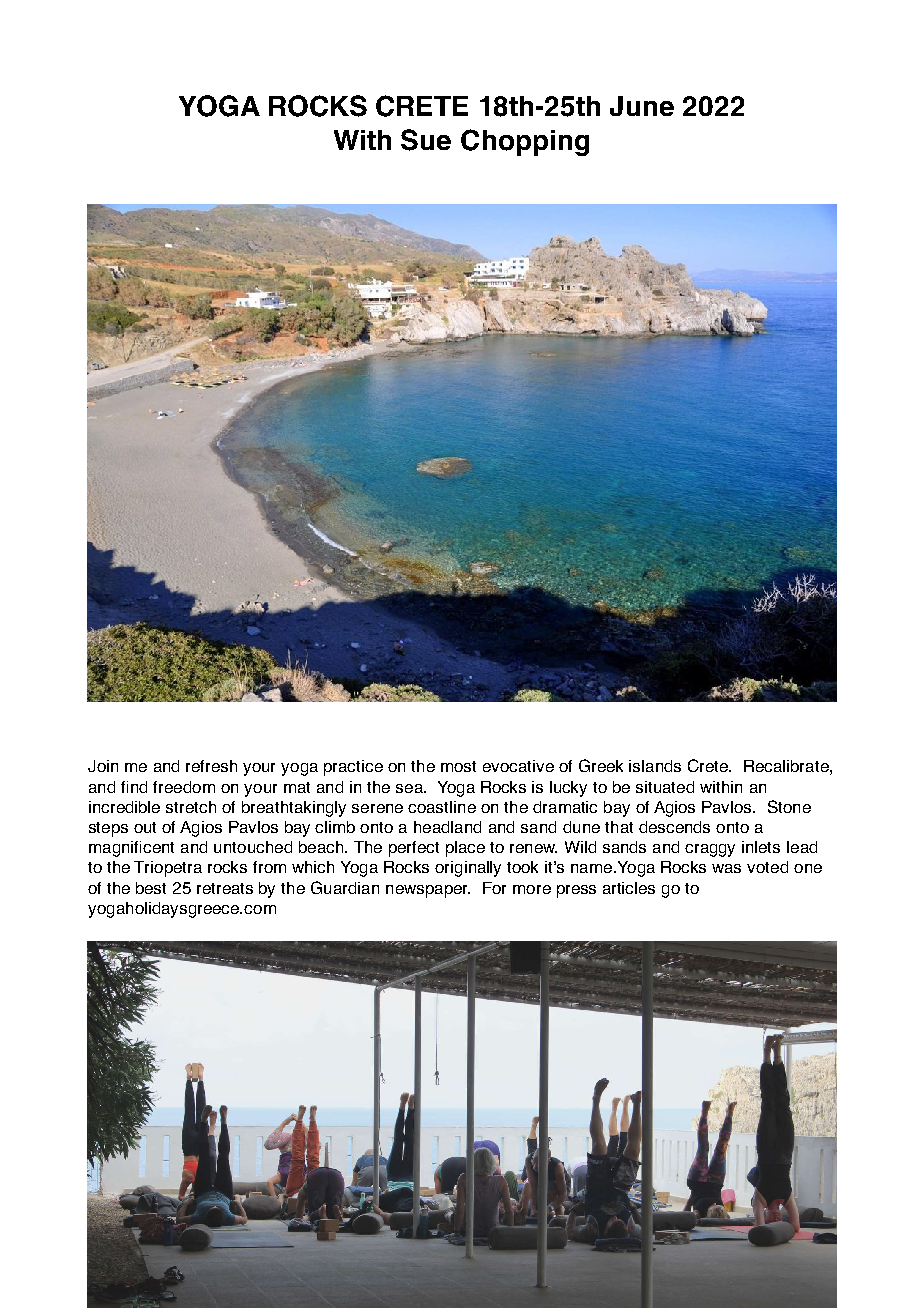  Describe the element at coordinates (103, 766) in the screenshot. I see `Join` at that location.
